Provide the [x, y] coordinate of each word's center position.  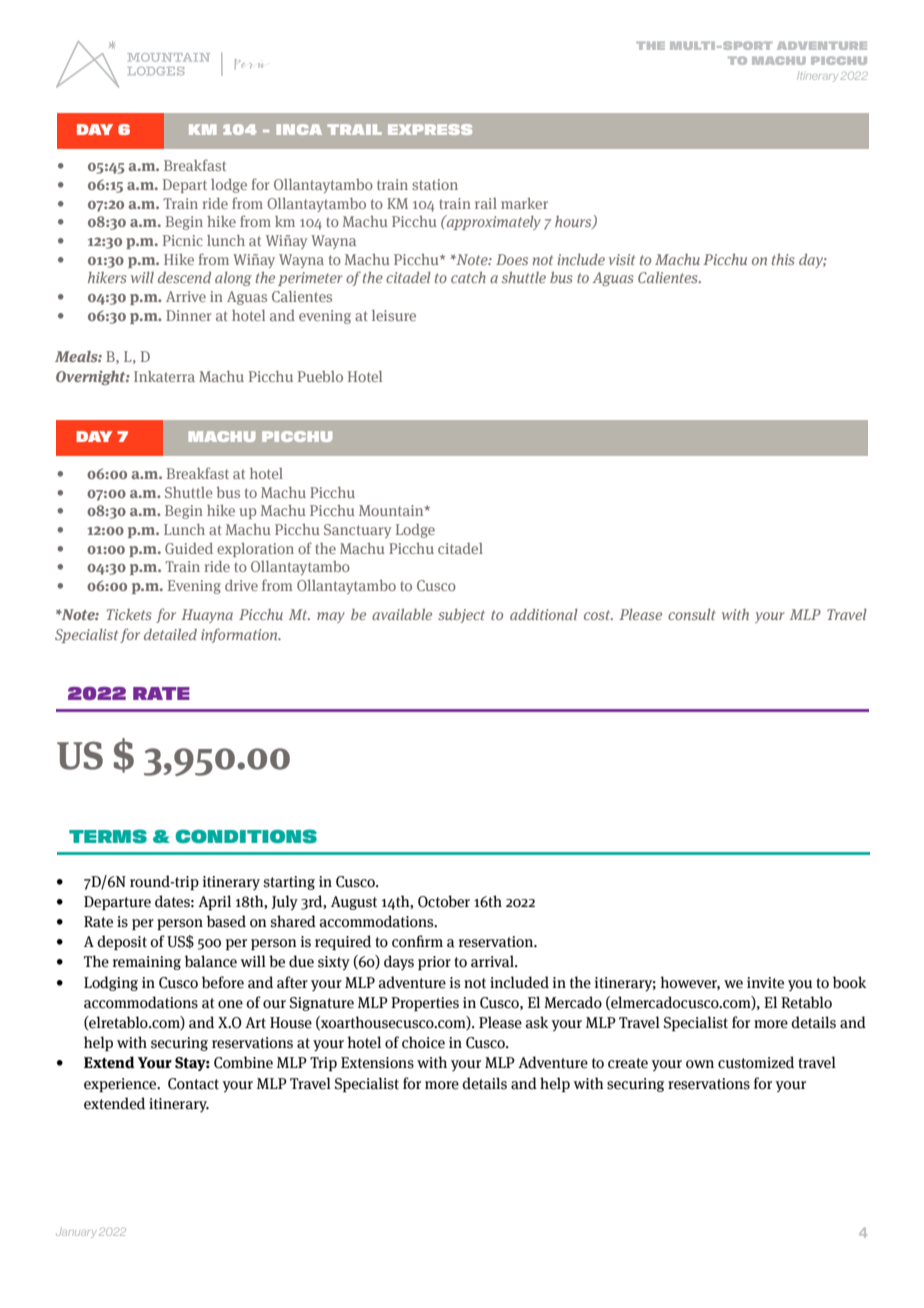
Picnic [183, 240]
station [435, 184]
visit [622, 259]
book [849, 982]
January [75, 1233]
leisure [394, 315]
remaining [147, 963]
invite [765, 983]
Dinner [189, 315]
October [444, 901]
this [783, 259]
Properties [425, 1004]
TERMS [108, 836]
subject [461, 615]
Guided [189, 548]
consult [692, 614]
